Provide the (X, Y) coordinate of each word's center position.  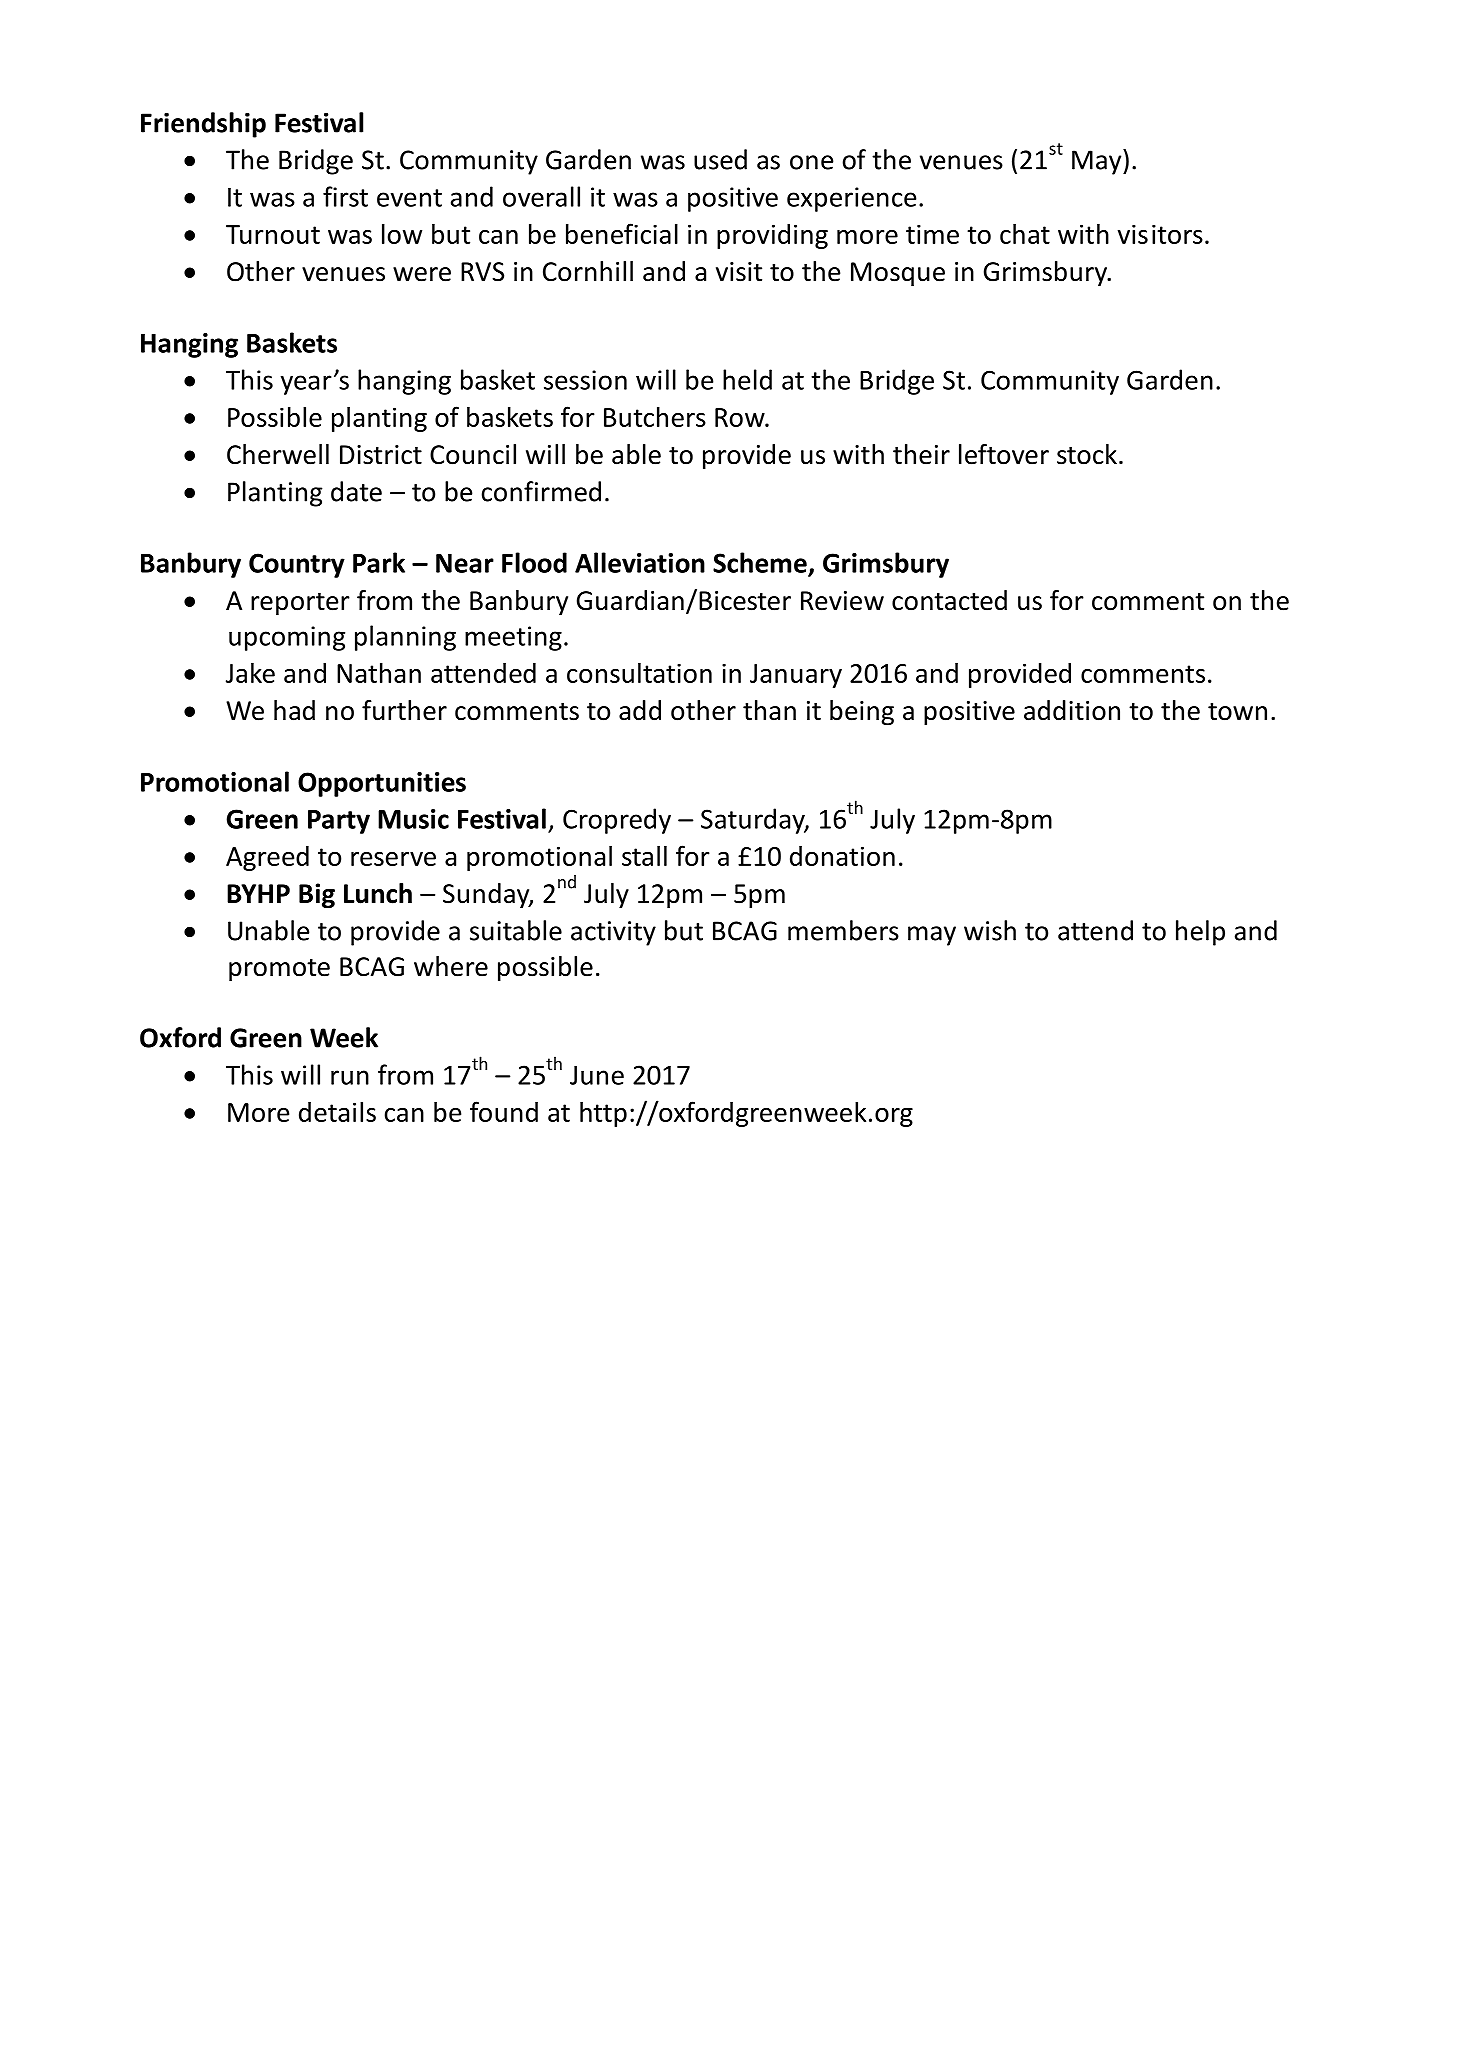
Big (317, 896)
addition (1072, 710)
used (720, 159)
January (796, 676)
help (1200, 933)
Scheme (760, 562)
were (422, 274)
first (345, 196)
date (356, 491)
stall (644, 855)
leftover (1004, 454)
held (747, 379)
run (350, 1077)
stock (1087, 454)
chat (1025, 233)
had (294, 710)
